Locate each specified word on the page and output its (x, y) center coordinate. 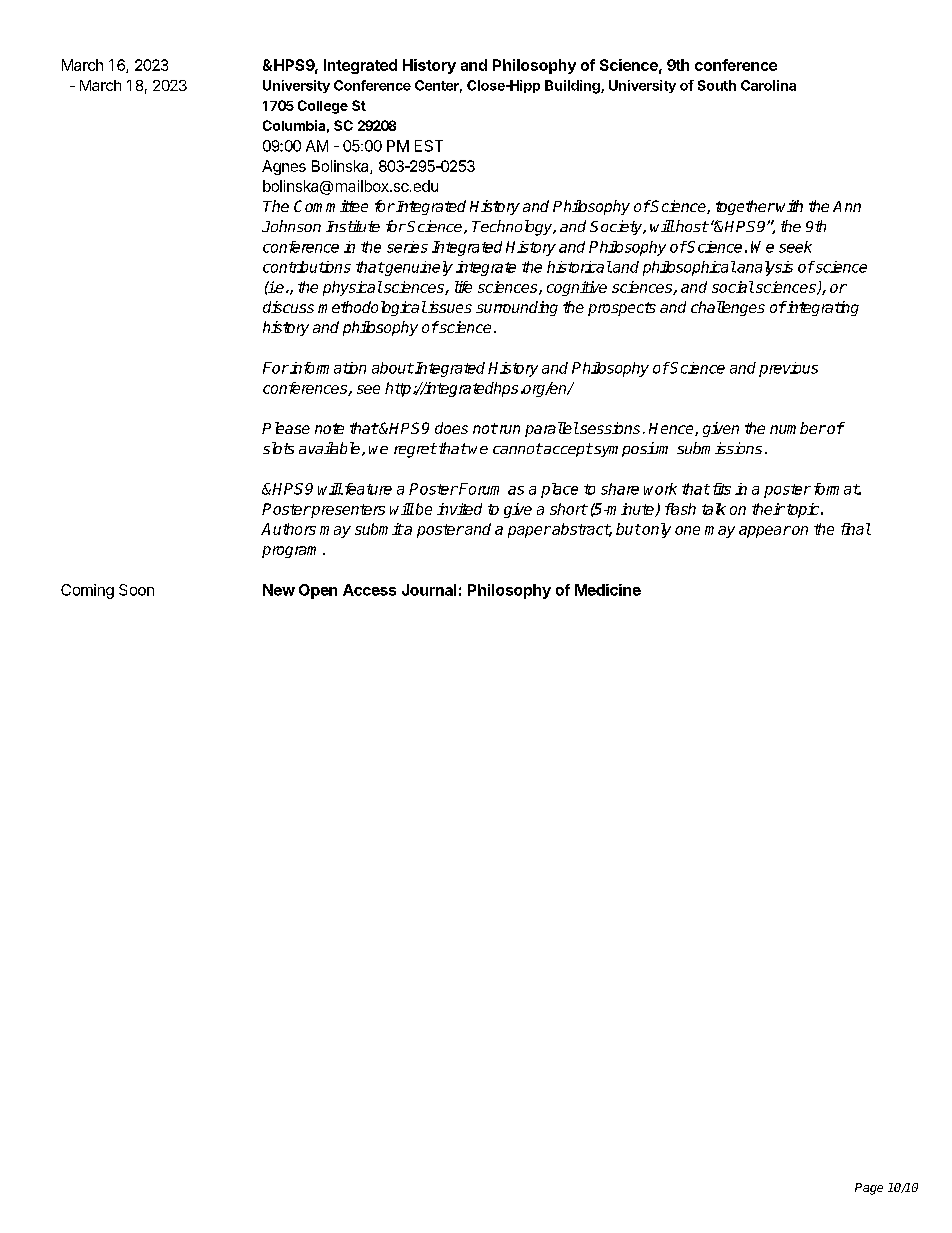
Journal (429, 590)
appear (765, 532)
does (451, 428)
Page (869, 1189)
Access (369, 590)
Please (286, 428)
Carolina (768, 85)
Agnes (284, 167)
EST (429, 146)
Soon (136, 590)
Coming (87, 591)
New (279, 590)
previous (788, 369)
